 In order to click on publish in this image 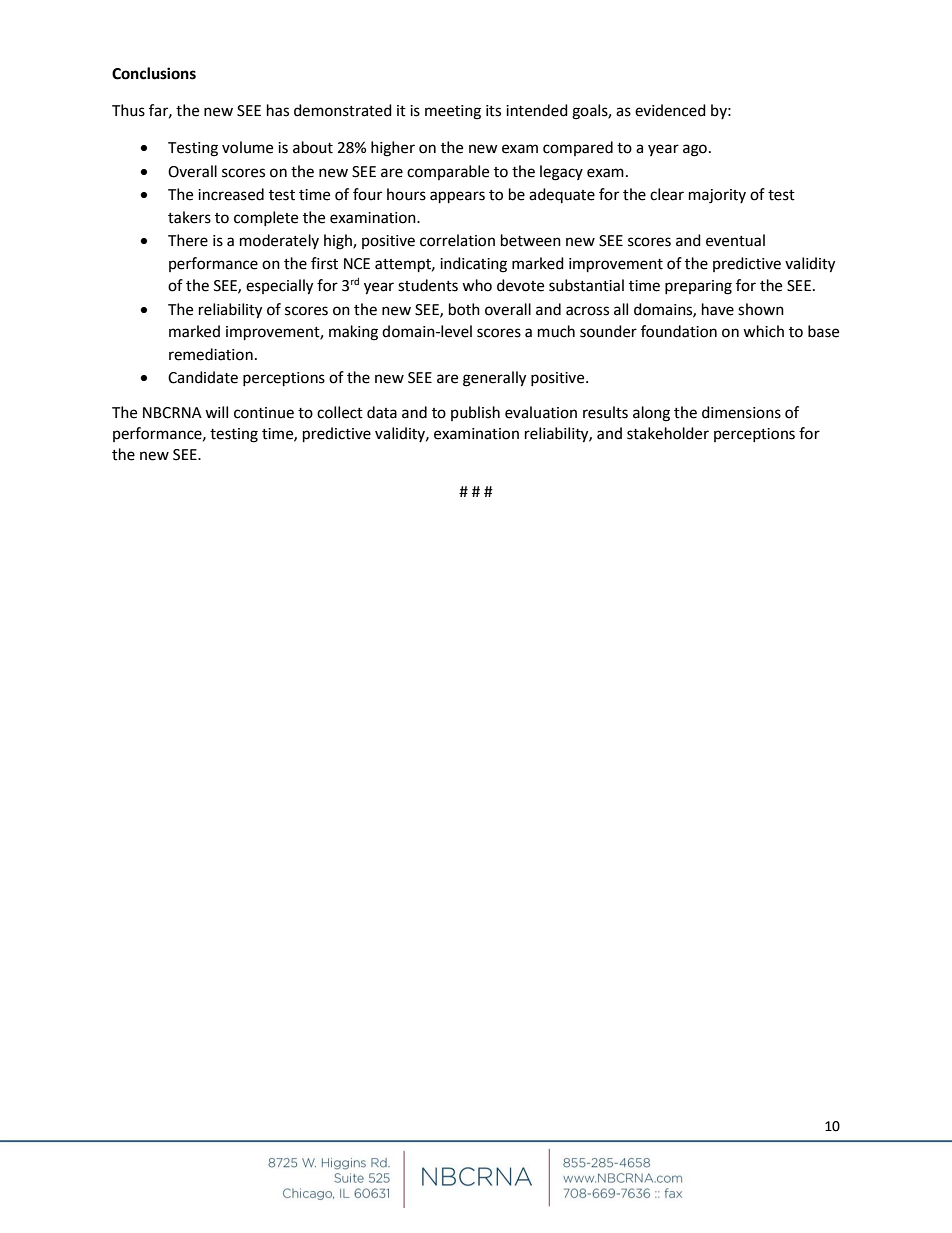, I will do `click(475, 413)`.
